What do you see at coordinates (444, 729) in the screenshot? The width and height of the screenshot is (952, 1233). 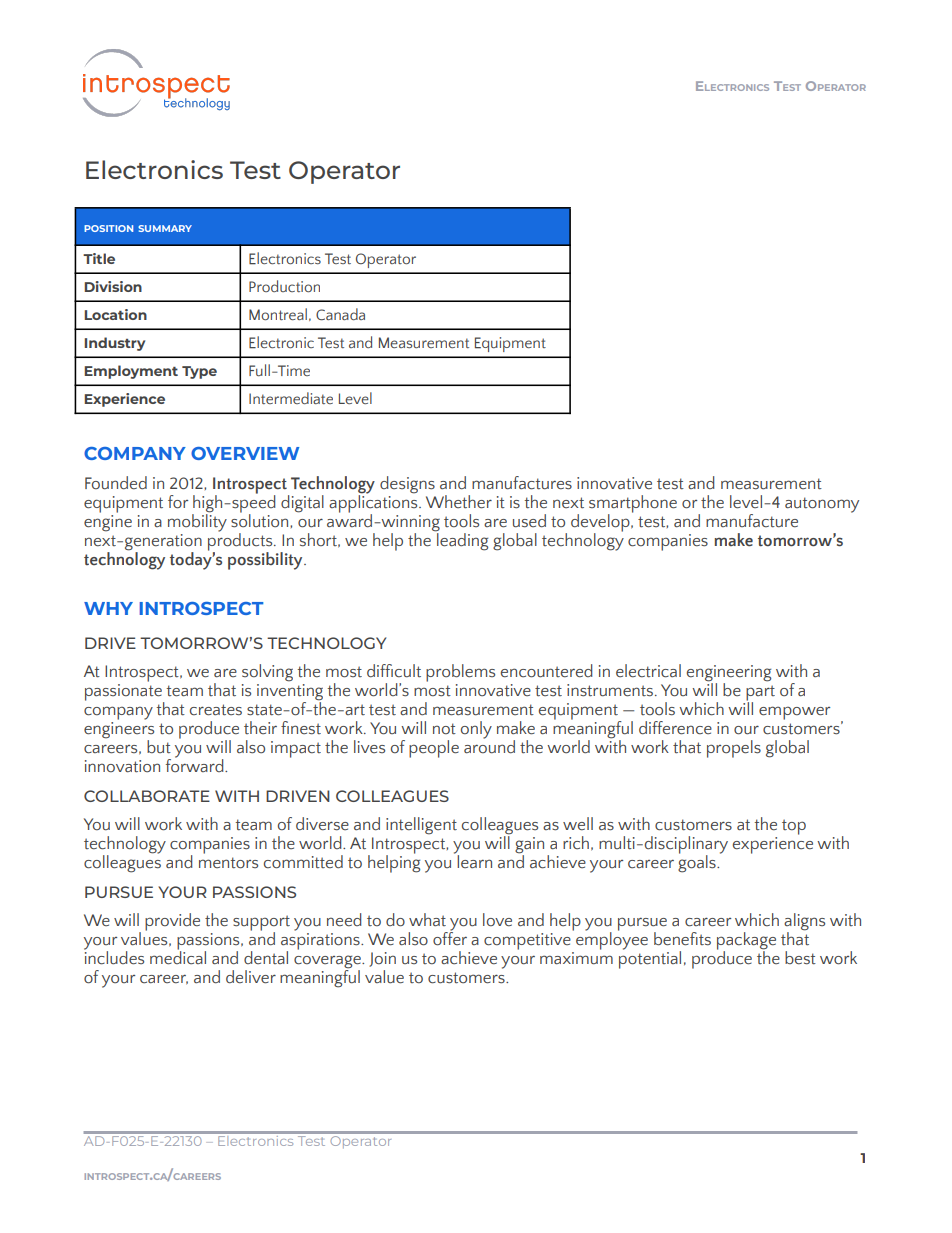 I see `not` at bounding box center [444, 729].
